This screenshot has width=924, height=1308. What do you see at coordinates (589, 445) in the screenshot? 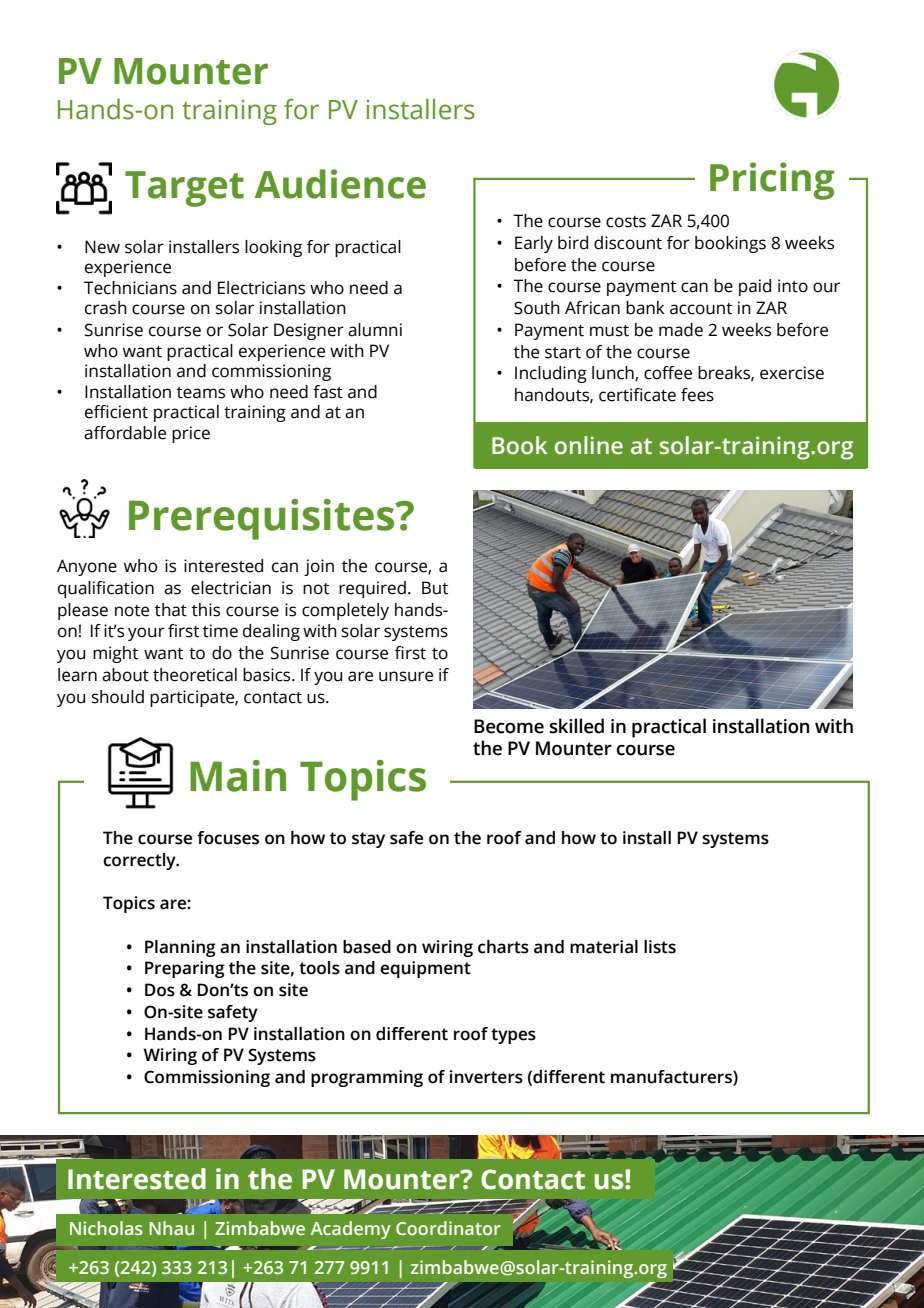
I see `online` at bounding box center [589, 445].
